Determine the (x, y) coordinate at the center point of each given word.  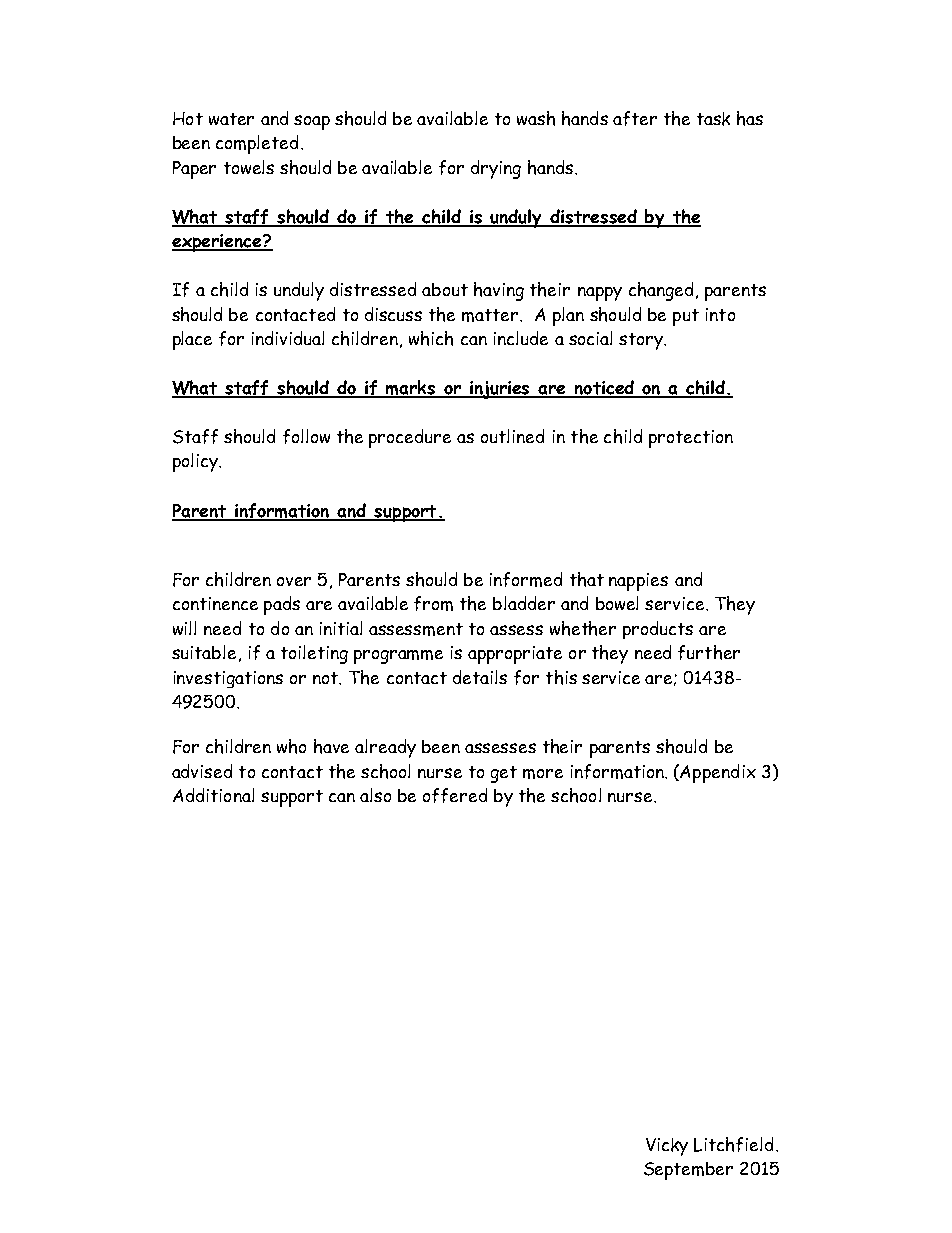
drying (496, 169)
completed (257, 144)
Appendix (717, 773)
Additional (213, 795)
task (713, 119)
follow (306, 436)
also (375, 795)
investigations (228, 679)
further (709, 652)
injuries (500, 390)
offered (455, 795)
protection (691, 439)
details (480, 677)
